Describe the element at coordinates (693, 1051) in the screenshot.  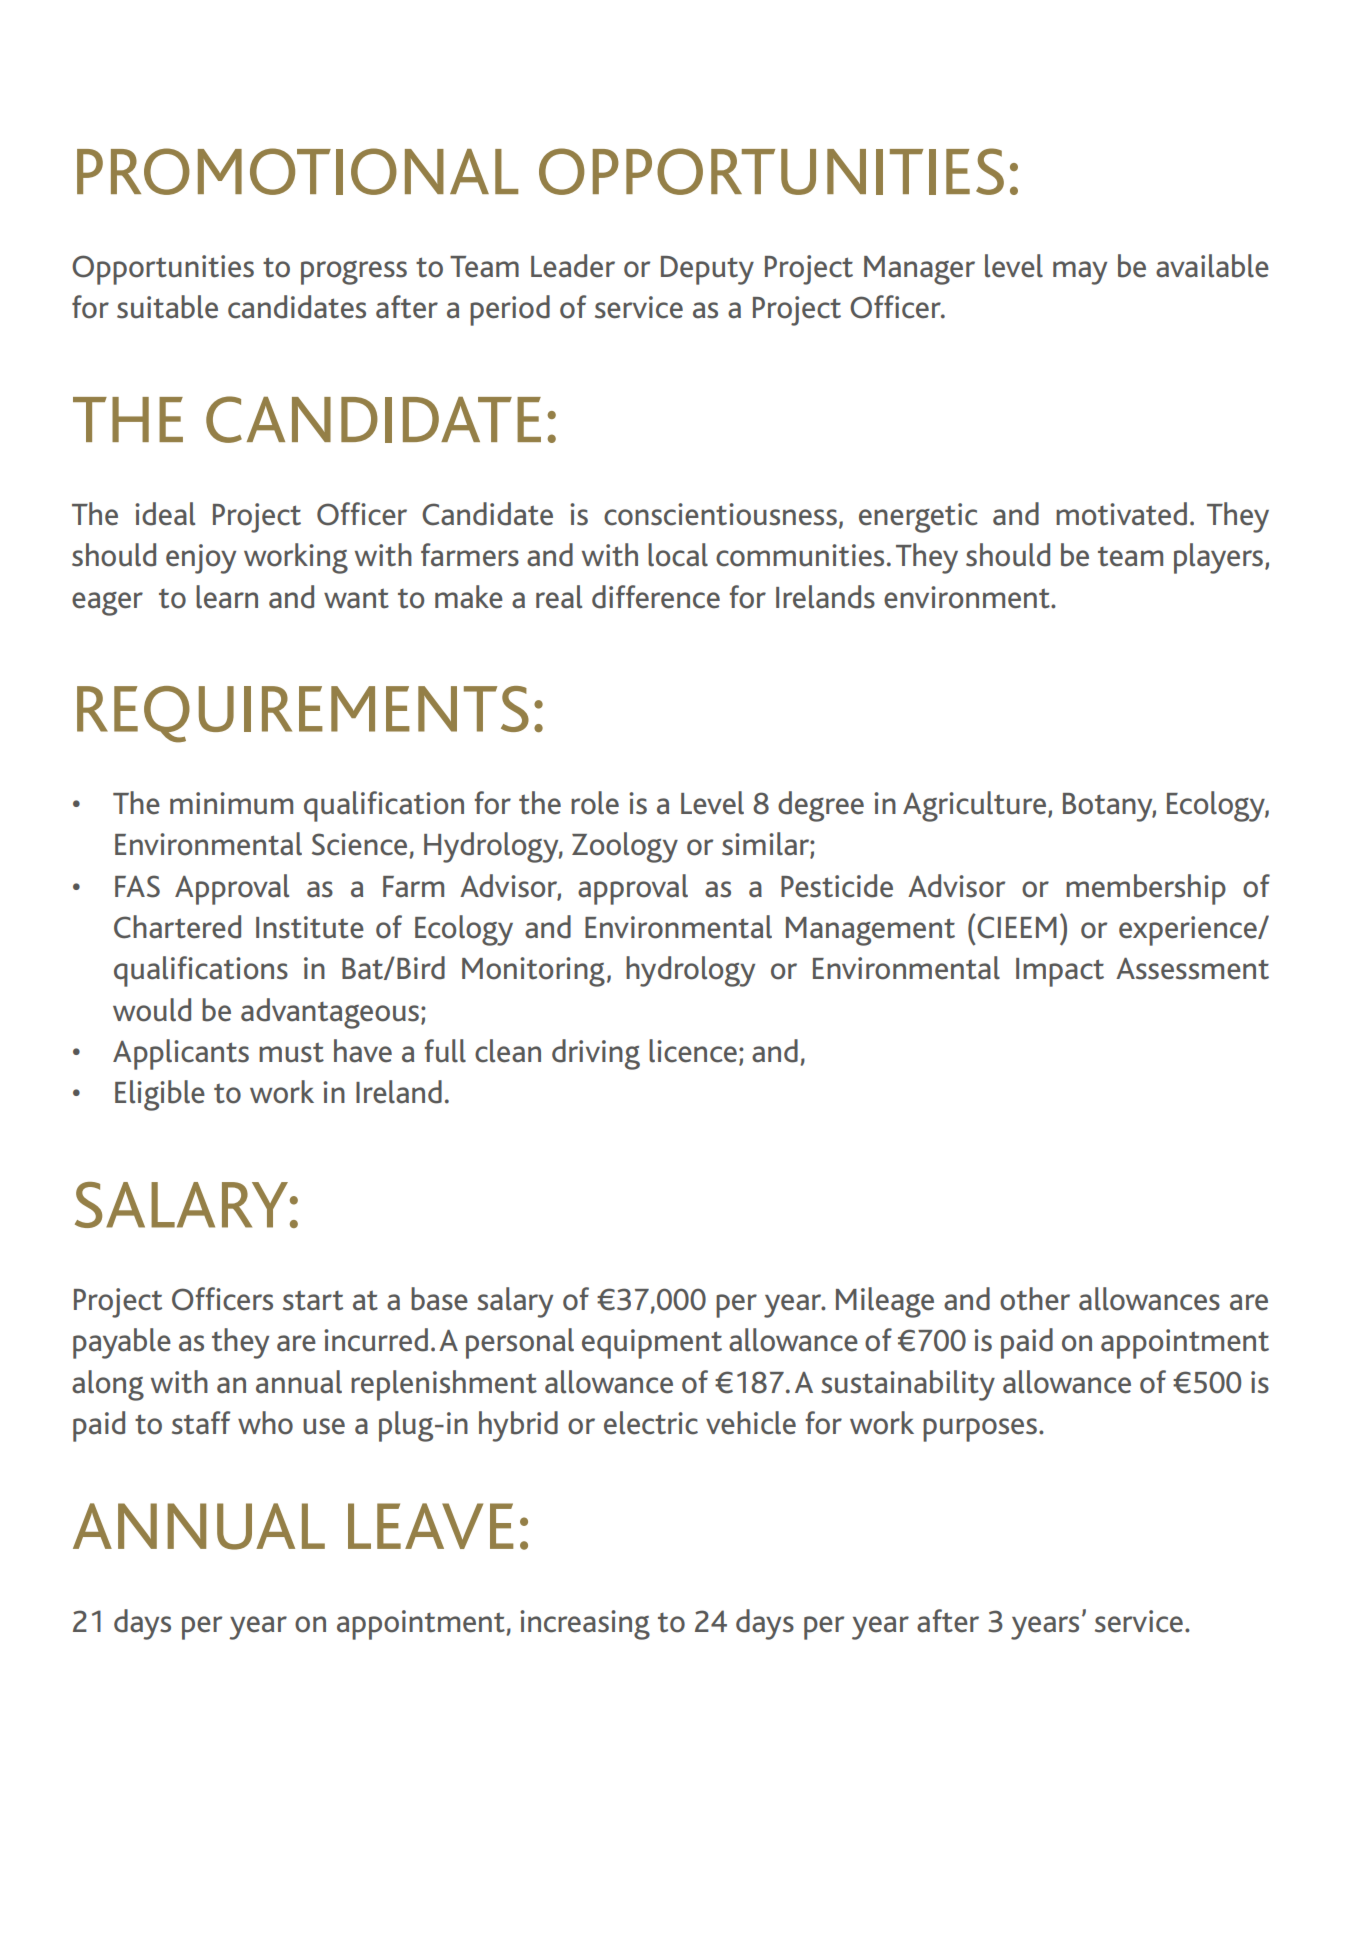
I see `licence` at that location.
